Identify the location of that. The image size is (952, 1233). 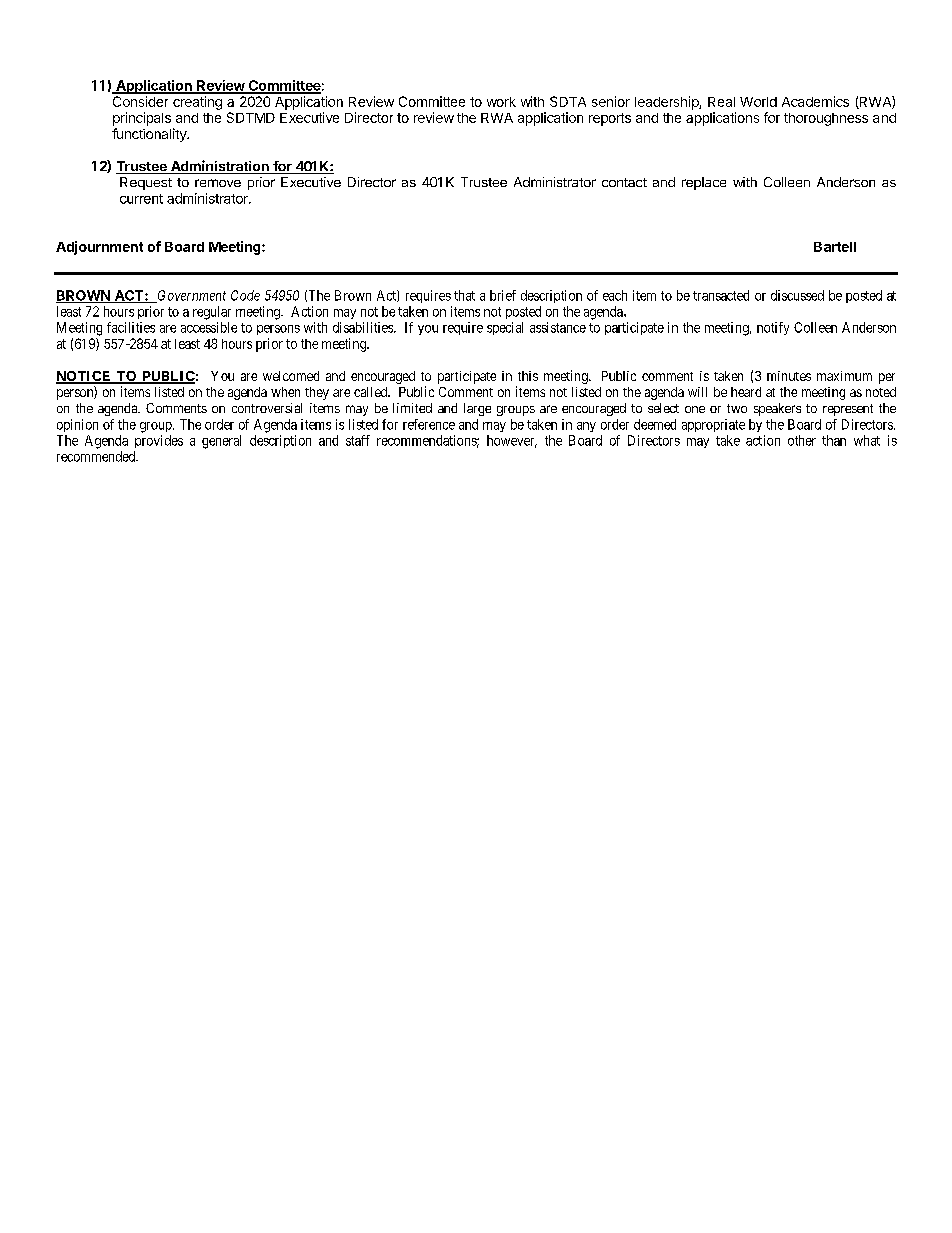
(464, 295).
